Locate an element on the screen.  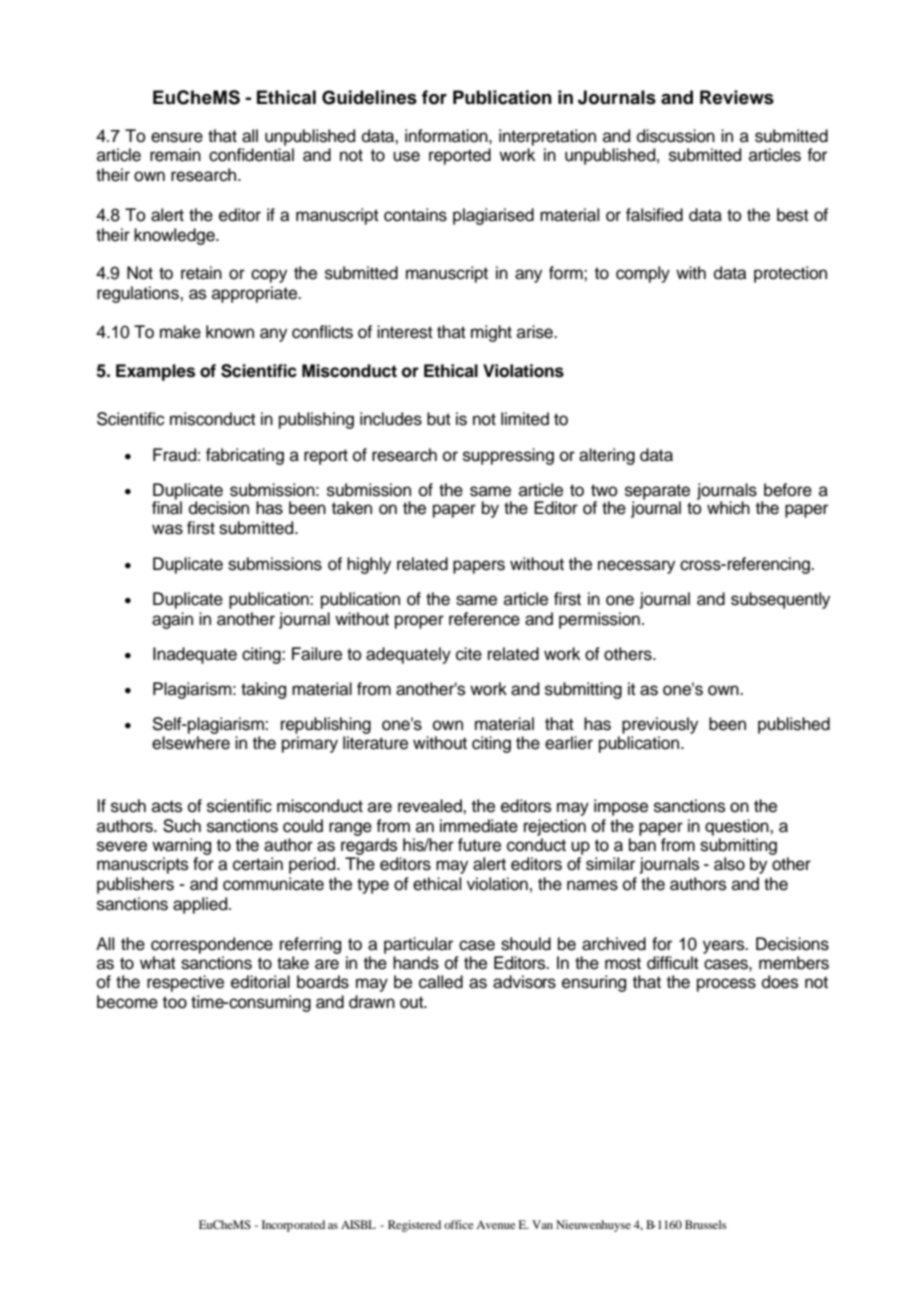
was is located at coordinates (167, 529).
